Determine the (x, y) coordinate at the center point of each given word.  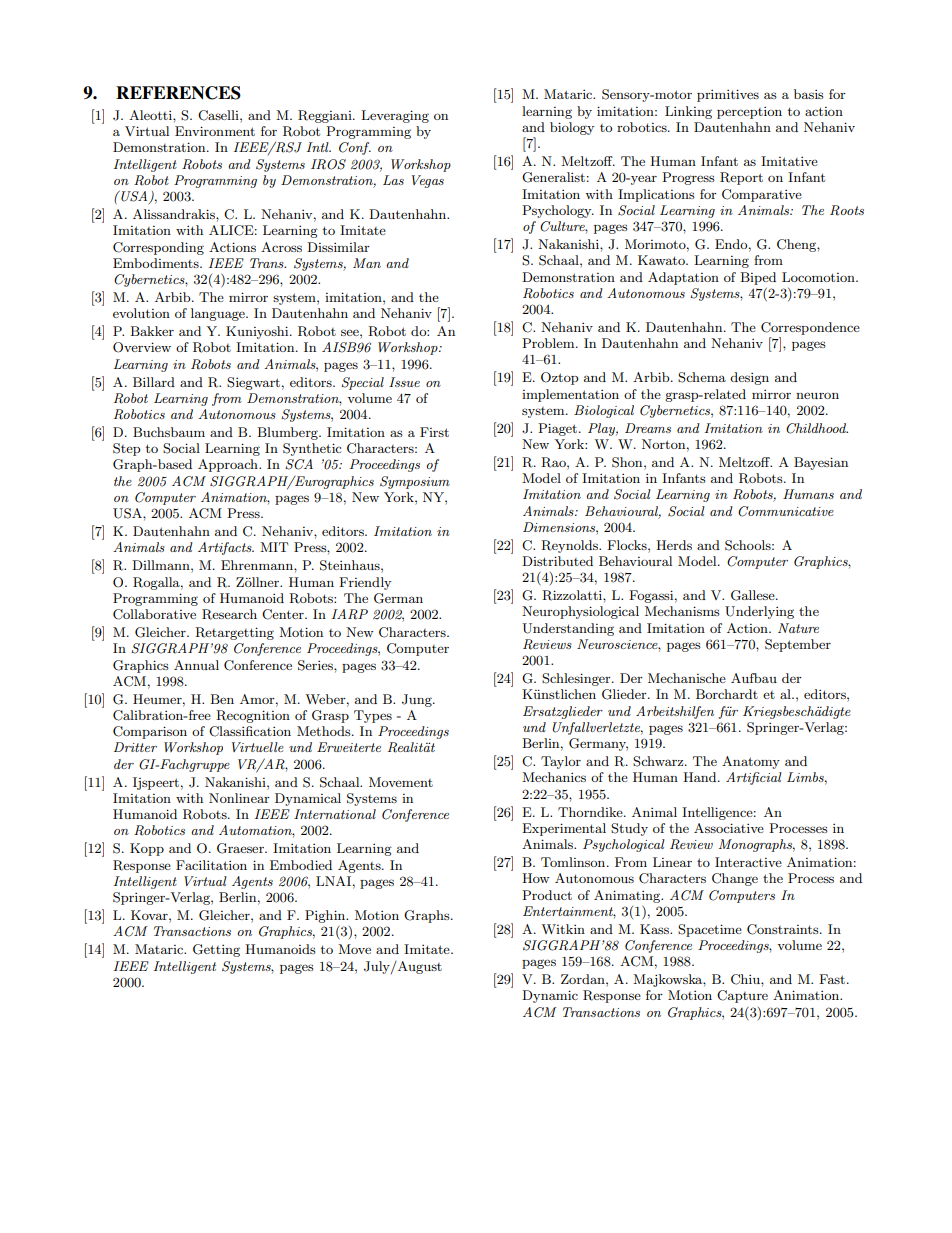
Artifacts (226, 548)
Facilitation (211, 865)
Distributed (557, 561)
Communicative (786, 511)
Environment (215, 131)
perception (749, 112)
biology (572, 128)
